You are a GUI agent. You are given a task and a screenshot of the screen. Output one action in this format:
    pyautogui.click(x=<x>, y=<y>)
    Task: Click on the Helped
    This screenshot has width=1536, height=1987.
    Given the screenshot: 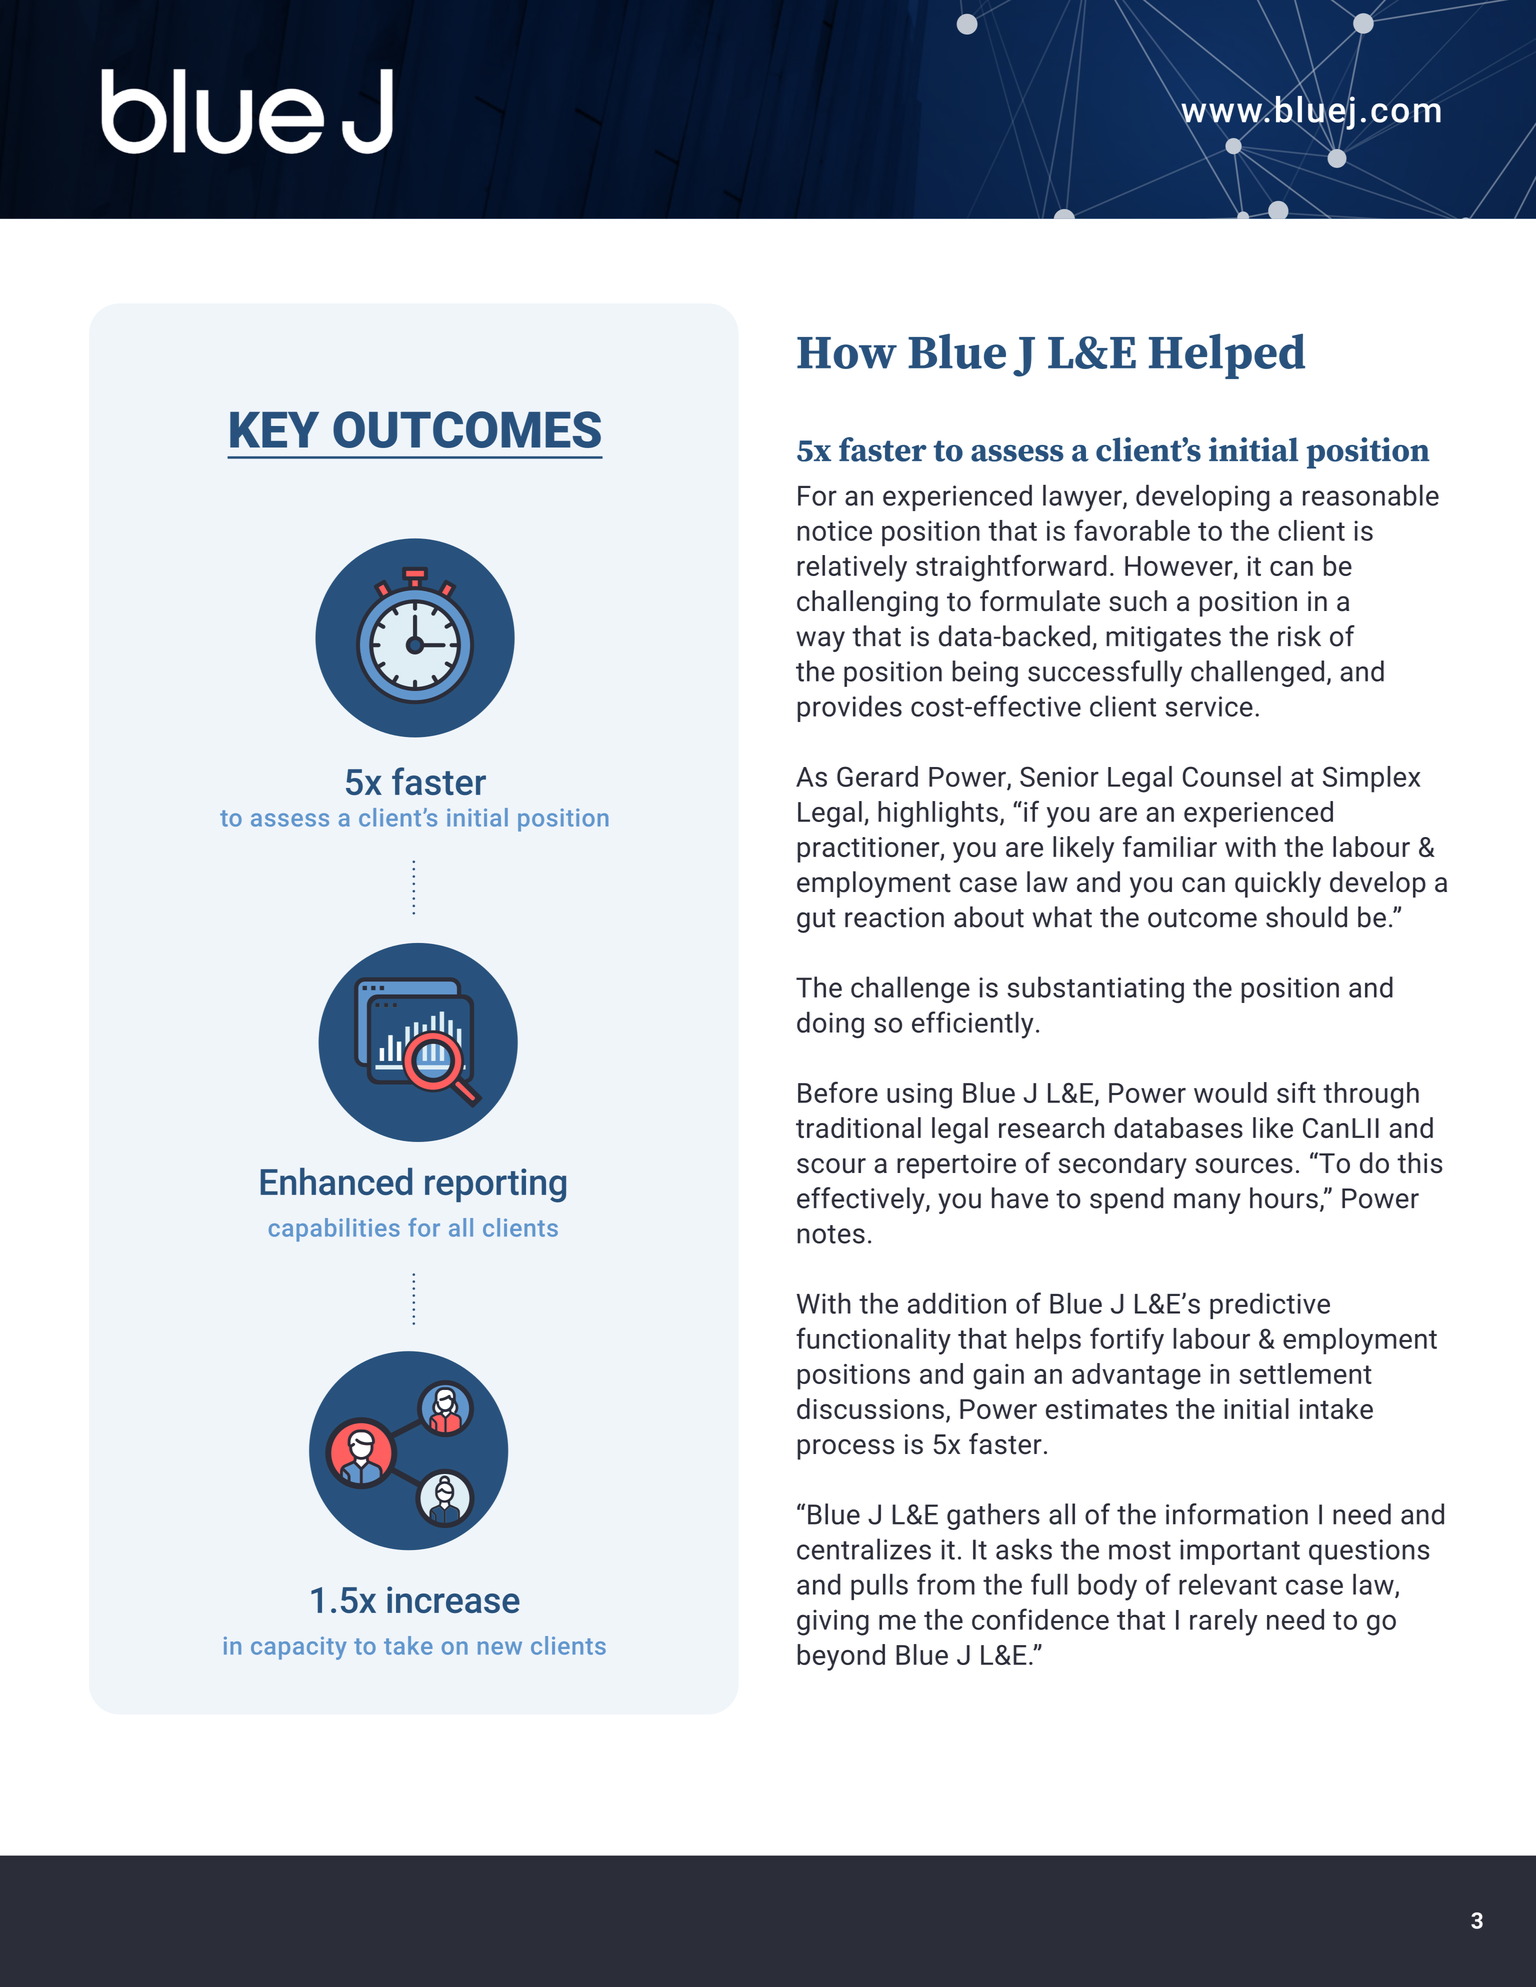 What is the action you would take?
    pyautogui.click(x=1227, y=356)
